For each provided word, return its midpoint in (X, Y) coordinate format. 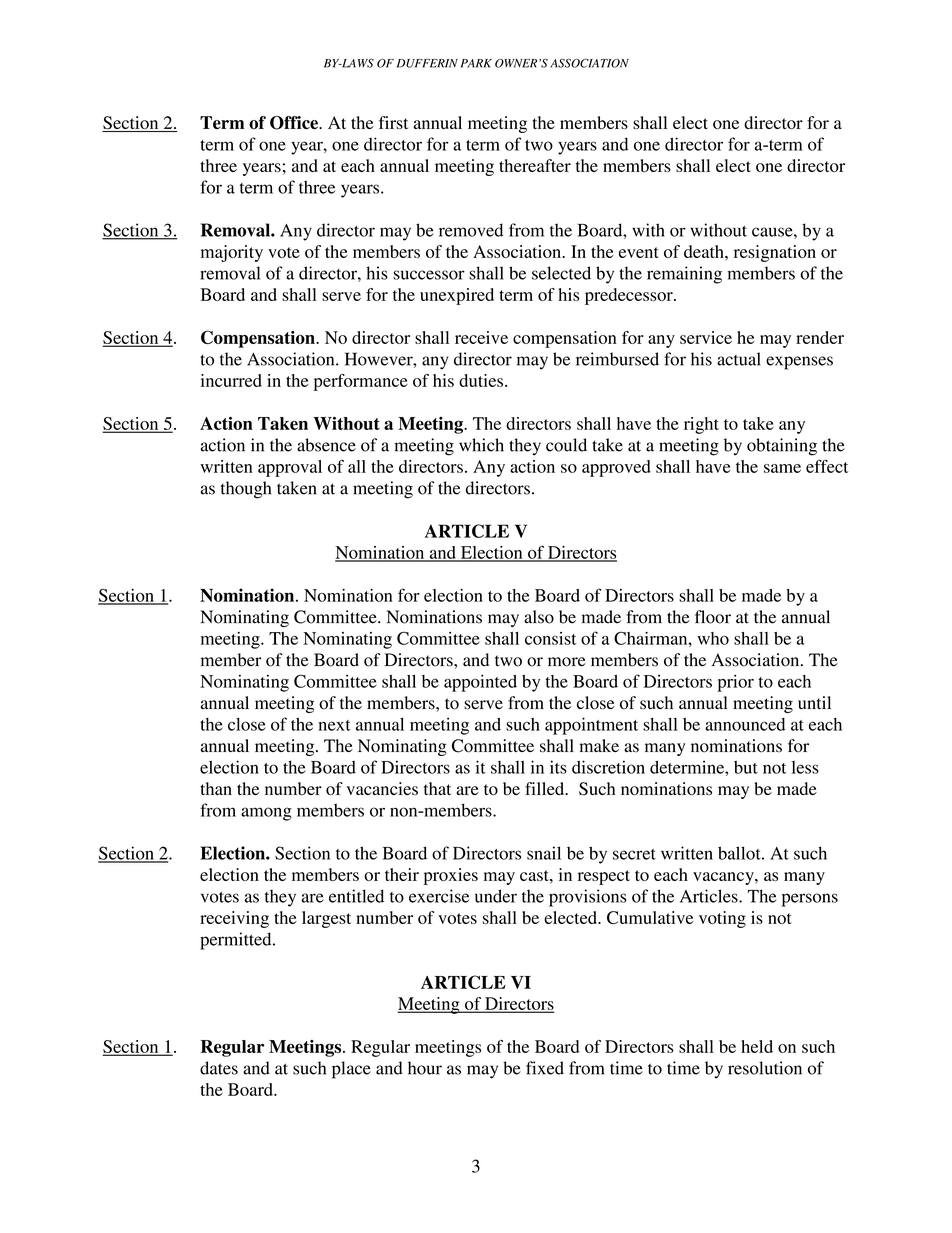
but (746, 767)
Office (295, 123)
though (246, 490)
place (351, 1070)
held (757, 1046)
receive (481, 337)
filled (546, 788)
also (539, 617)
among (266, 814)
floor (713, 617)
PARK (476, 63)
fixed (545, 1068)
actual (739, 359)
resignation (775, 253)
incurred (231, 380)
